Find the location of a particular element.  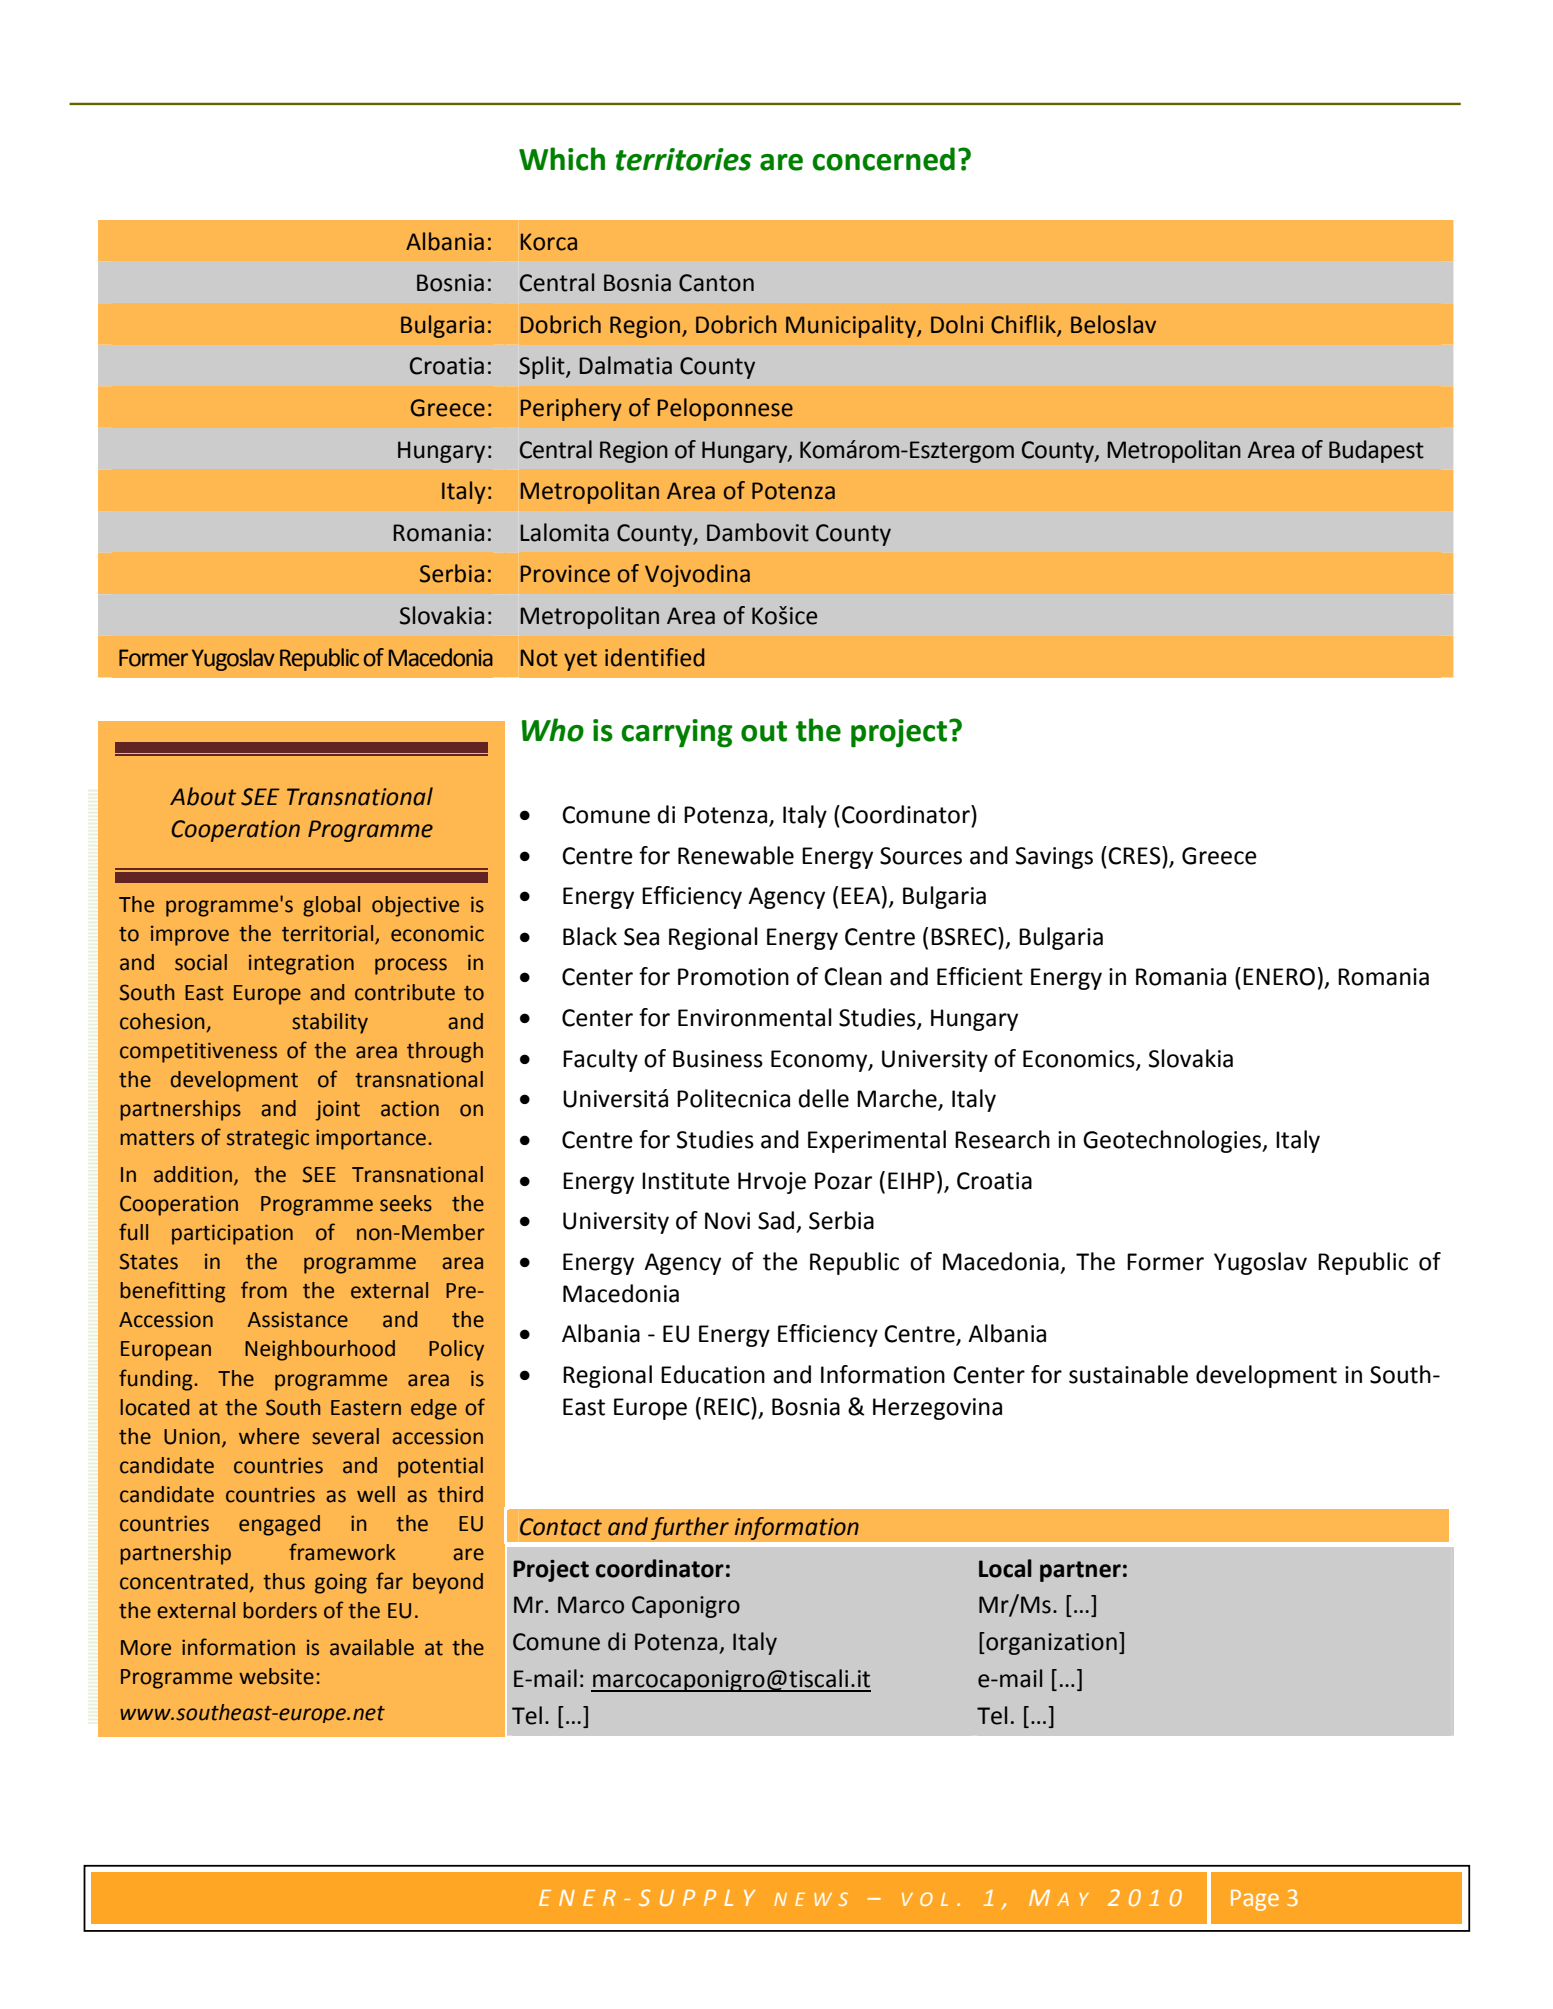

Which is located at coordinates (562, 159).
